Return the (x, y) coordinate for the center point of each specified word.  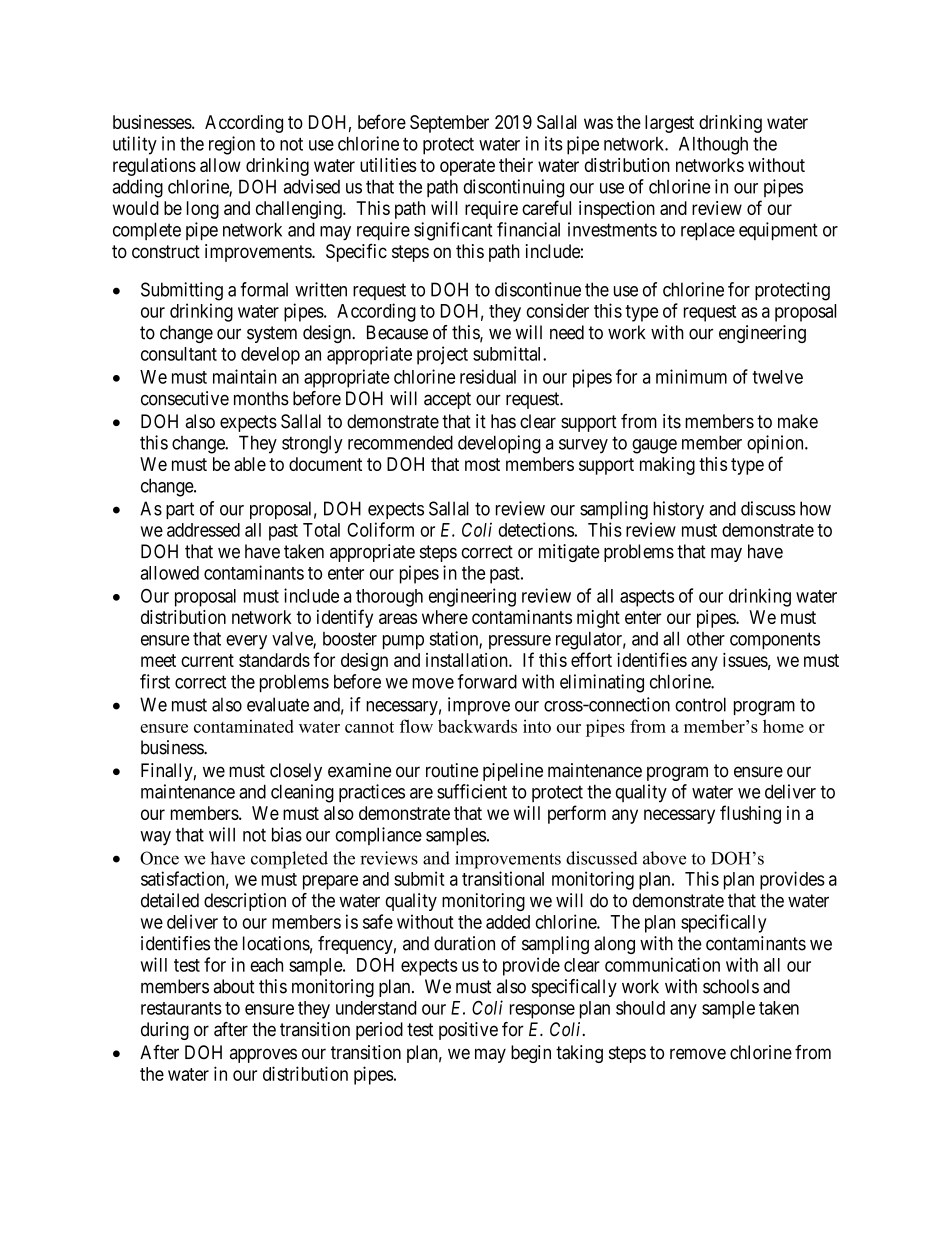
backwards (477, 726)
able (250, 464)
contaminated (244, 726)
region (232, 145)
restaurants (181, 1008)
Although (713, 146)
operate (467, 167)
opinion (776, 444)
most (482, 464)
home (783, 726)
